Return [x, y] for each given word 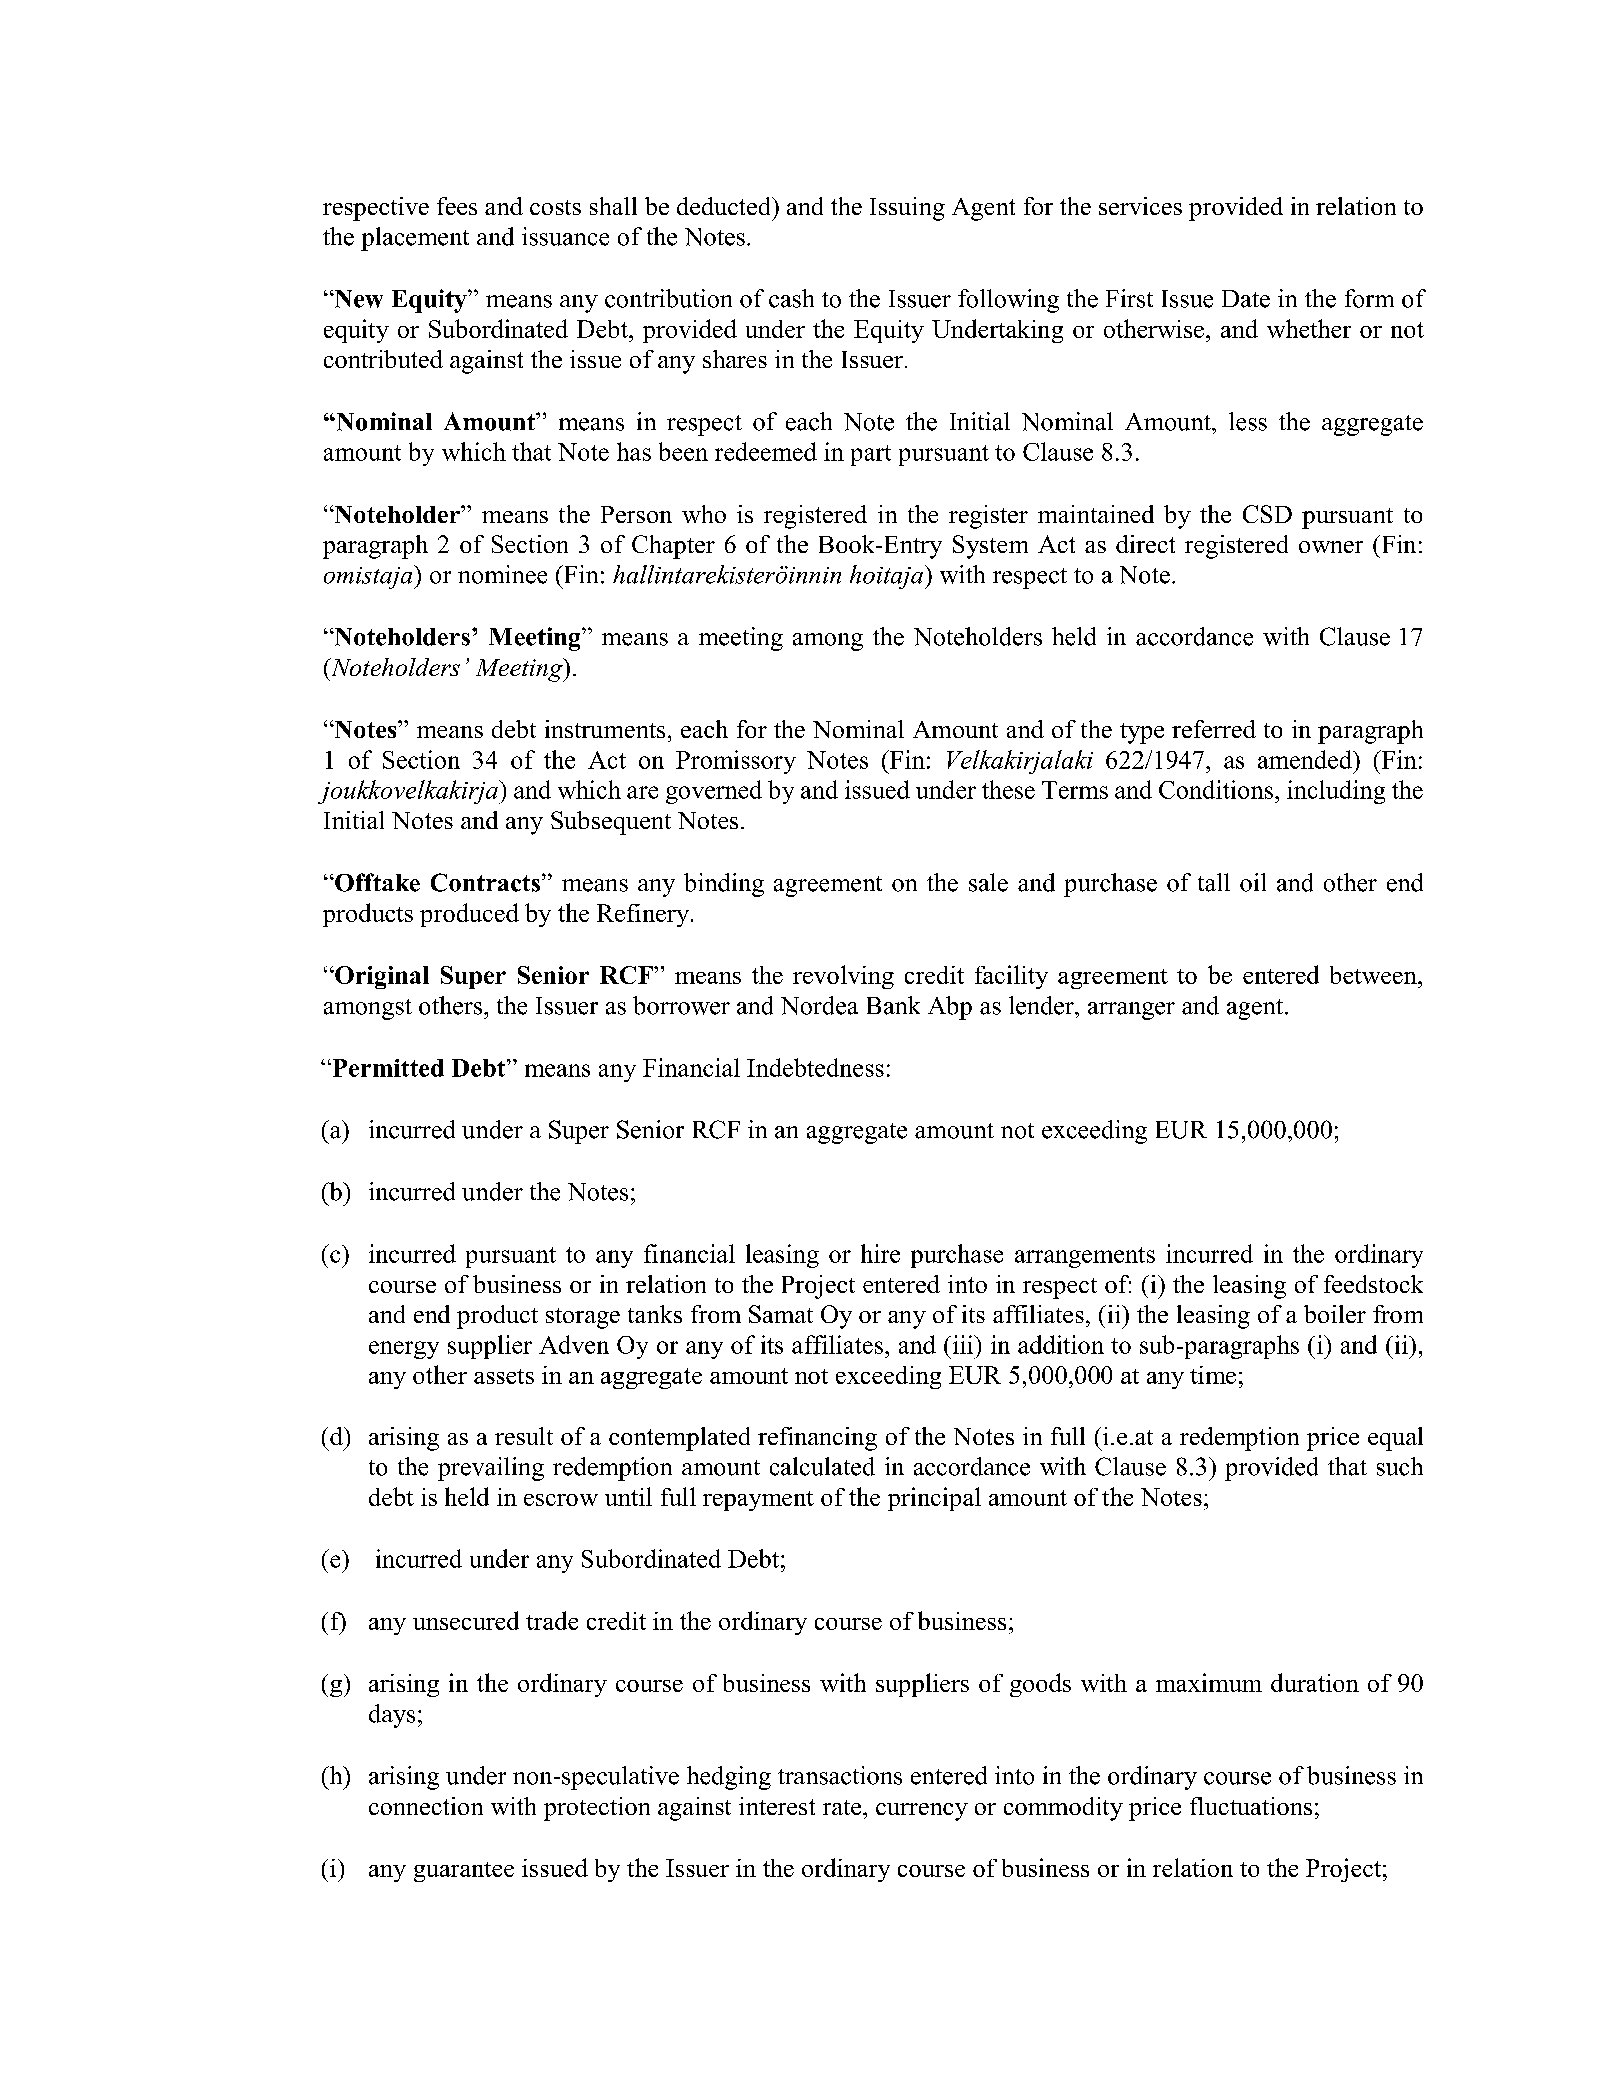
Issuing [907, 209]
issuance [565, 236]
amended [1306, 759]
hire [880, 1253]
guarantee [464, 1872]
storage [583, 1318]
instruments [605, 729]
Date [1246, 299]
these [1008, 789]
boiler [1335, 1314]
